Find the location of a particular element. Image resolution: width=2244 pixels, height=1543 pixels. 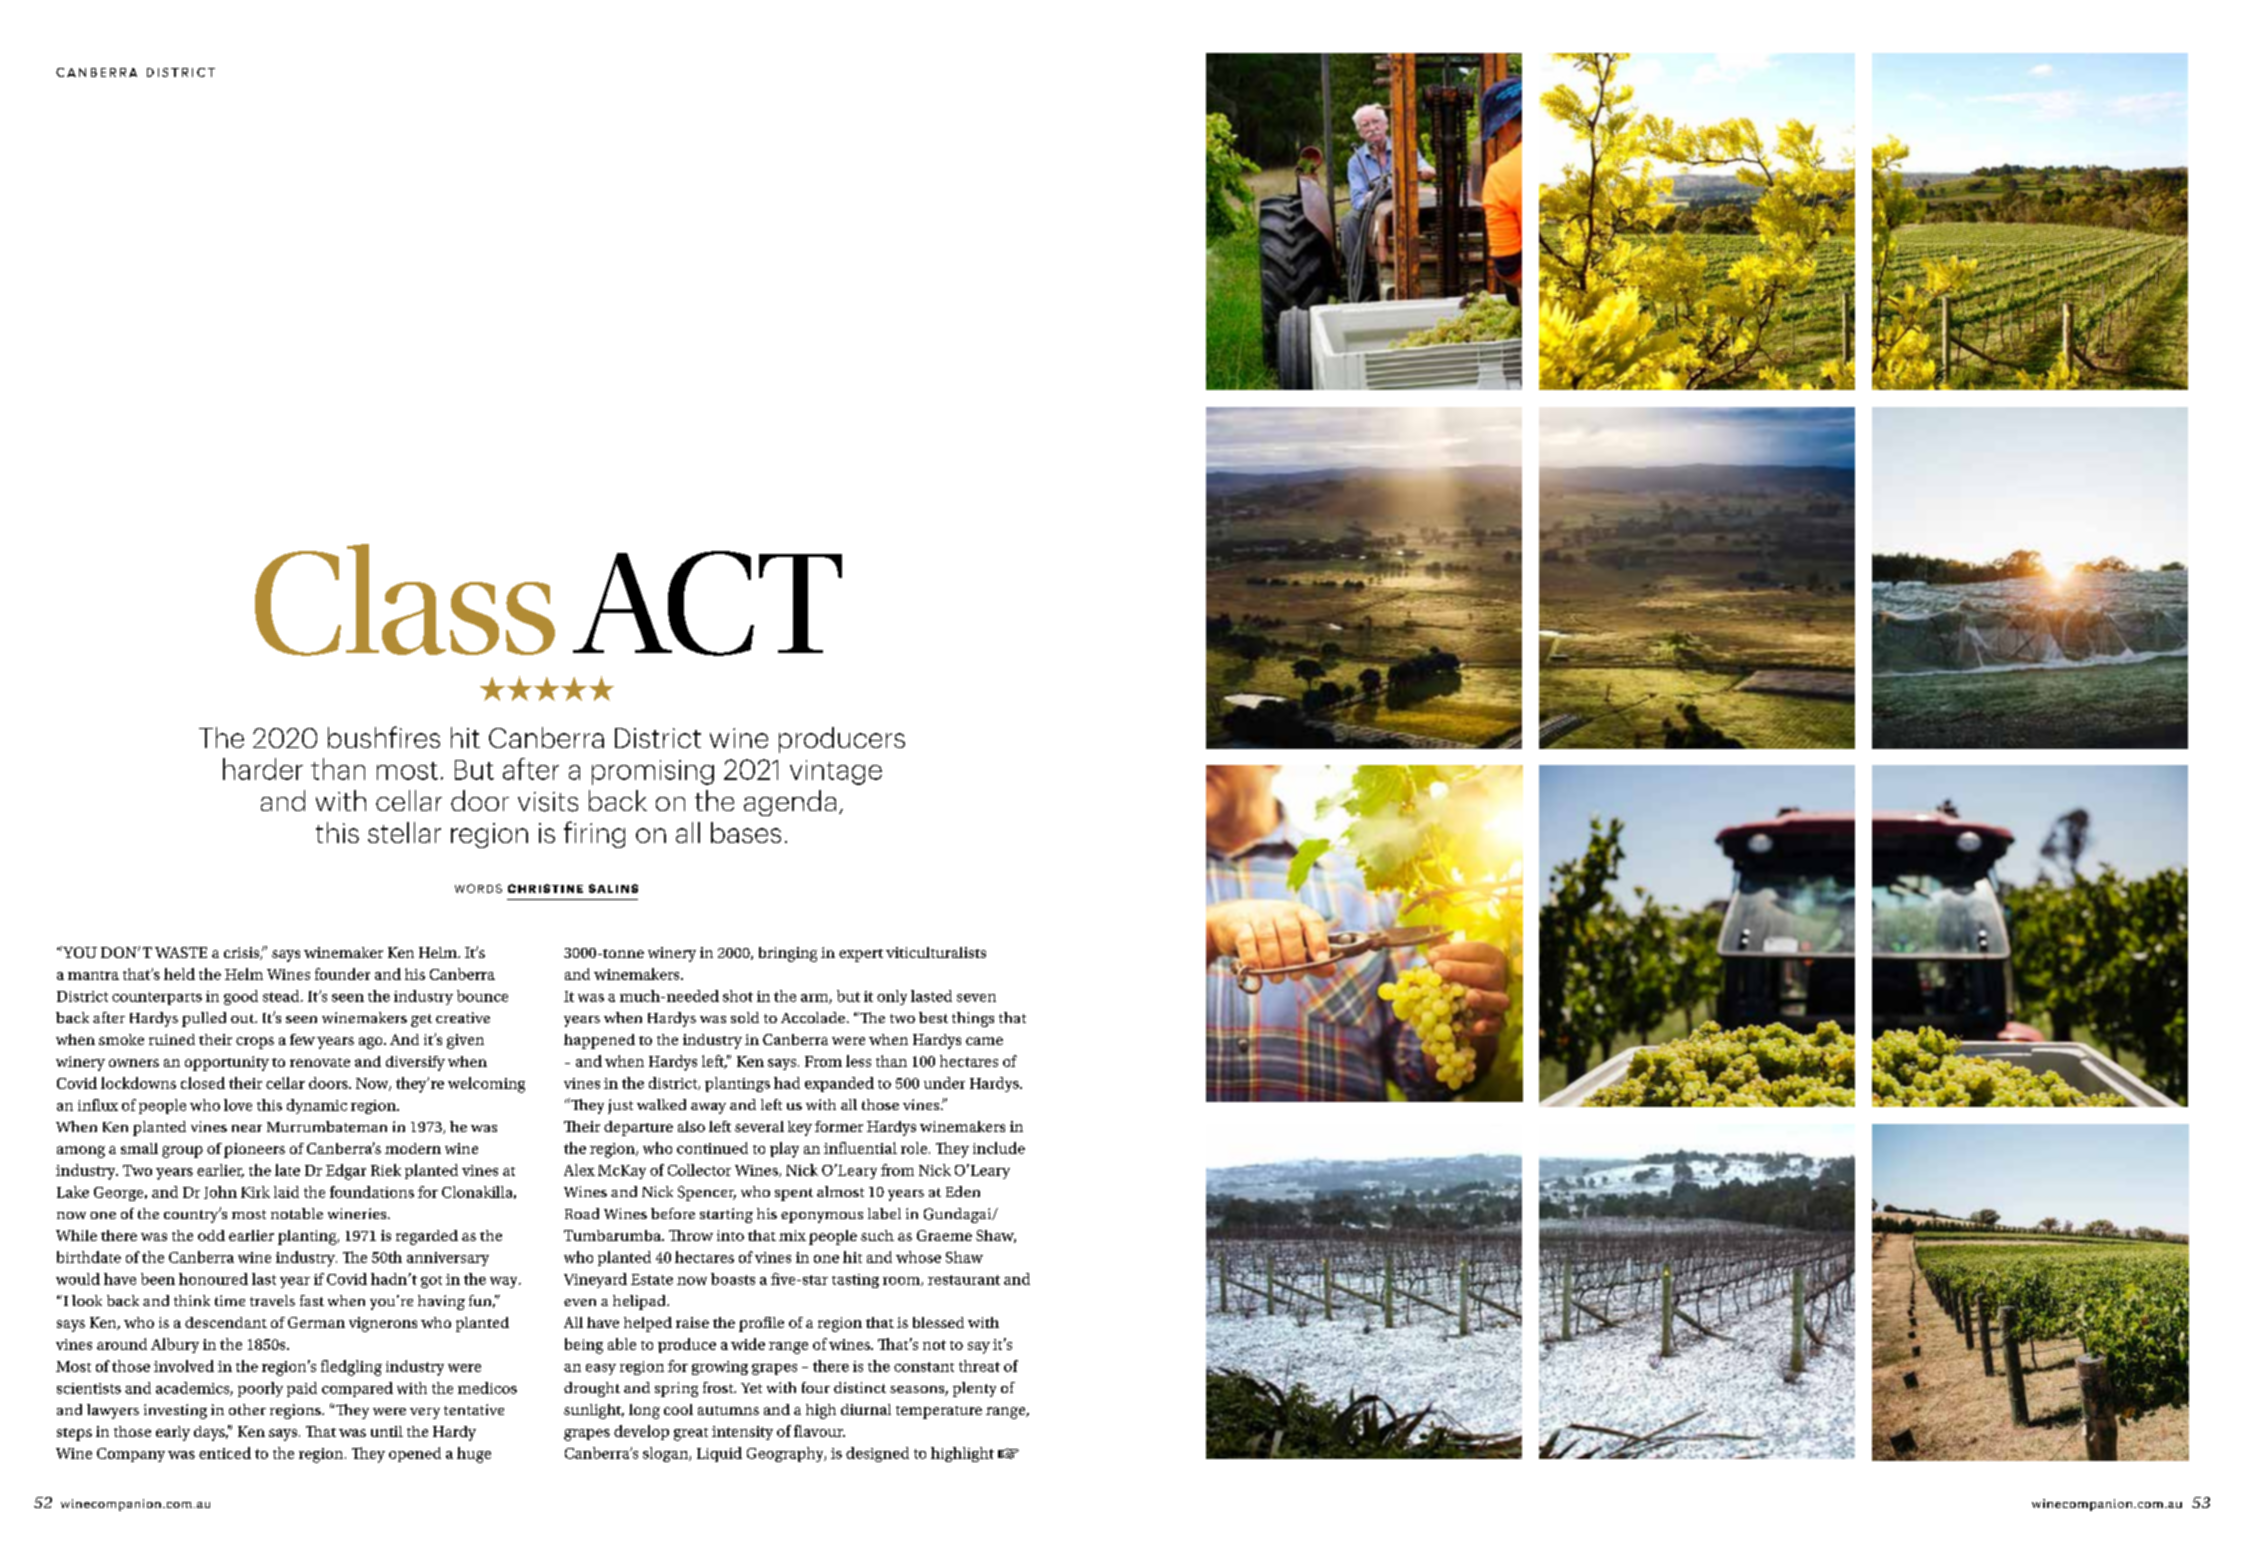

happened is located at coordinates (599, 1041).
